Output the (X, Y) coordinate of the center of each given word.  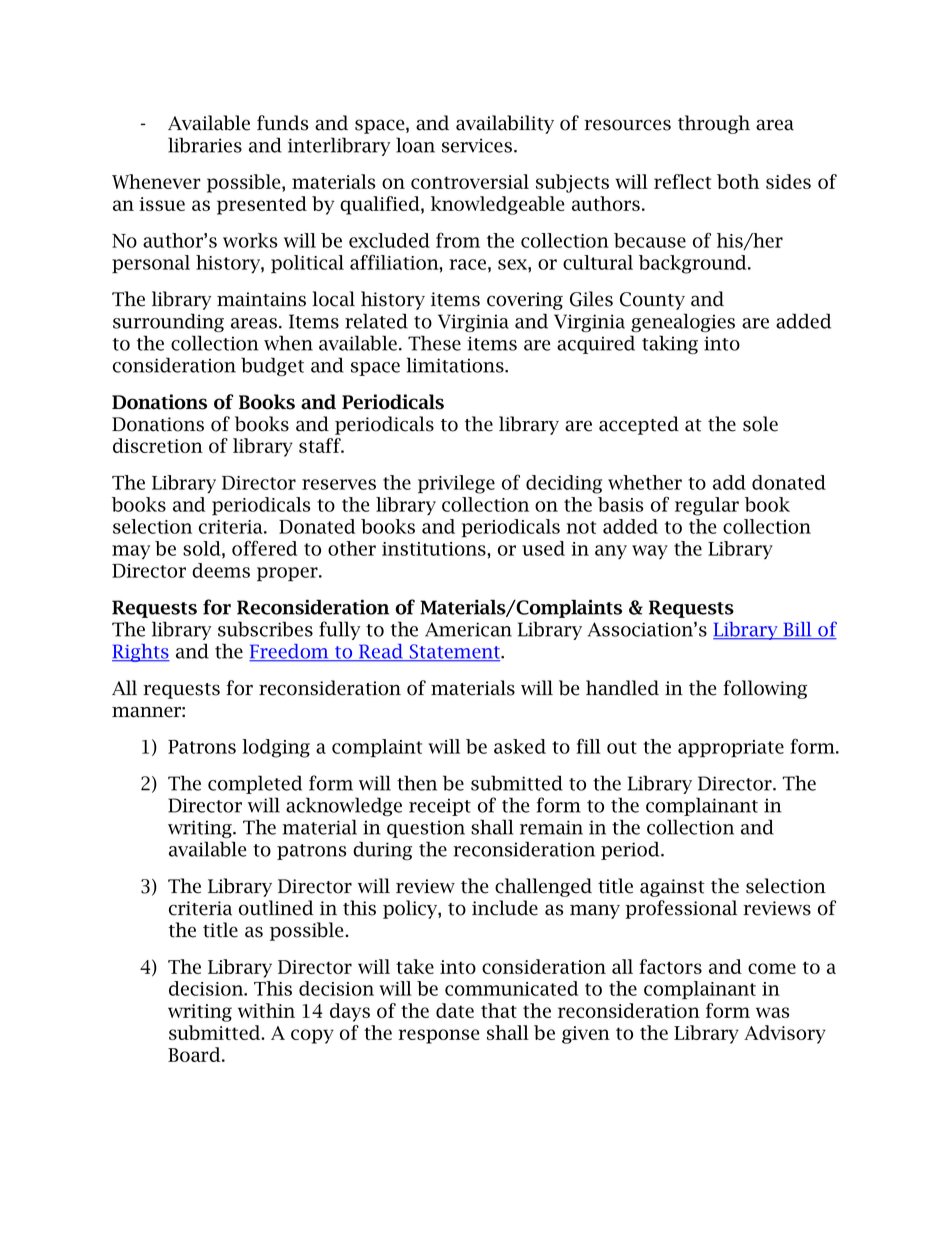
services (477, 145)
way (650, 552)
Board (195, 1054)
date (455, 1010)
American (468, 629)
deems (221, 570)
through (714, 124)
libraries (205, 145)
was (772, 1012)
